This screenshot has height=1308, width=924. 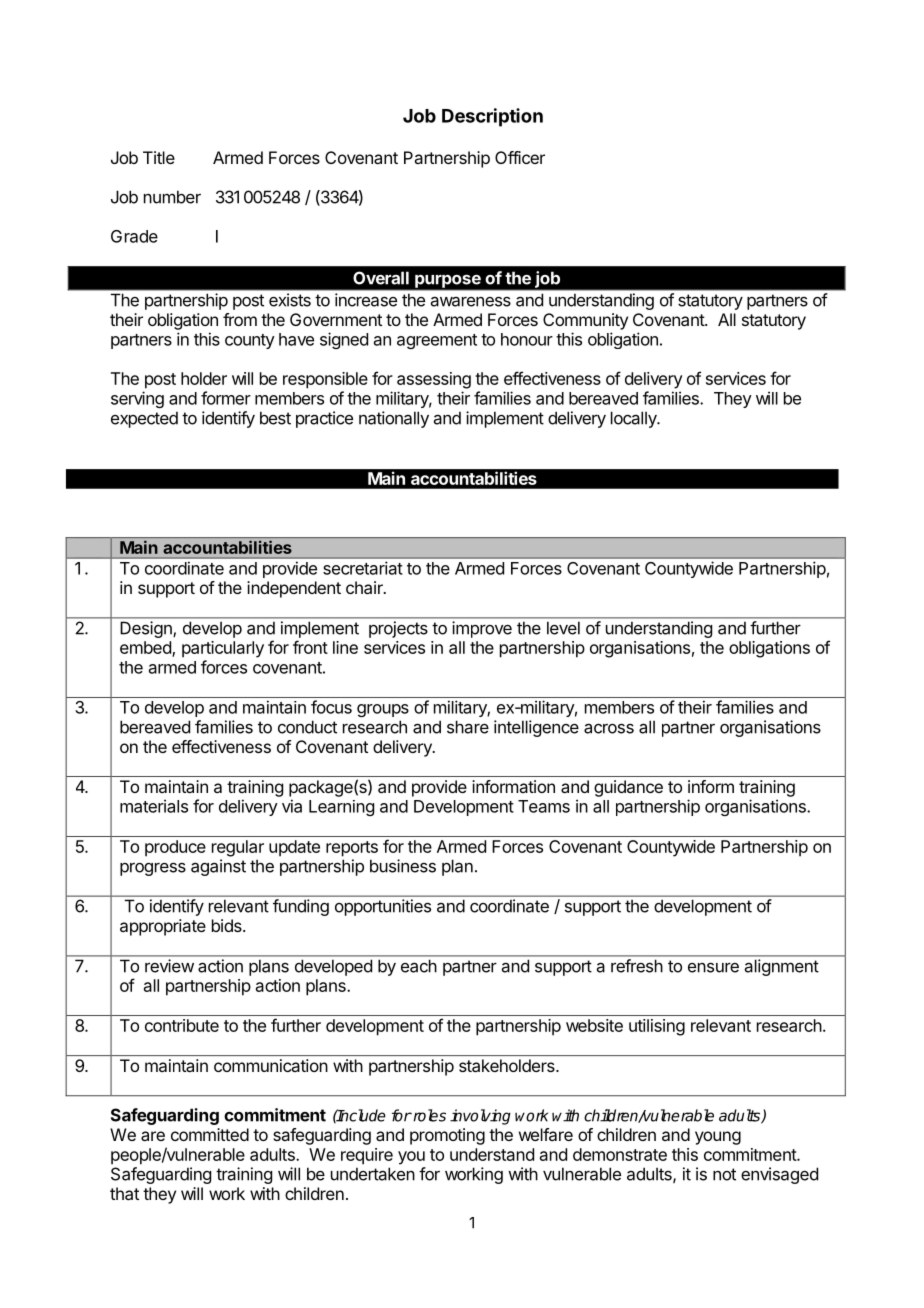 I want to click on promoting, so click(x=447, y=1136).
